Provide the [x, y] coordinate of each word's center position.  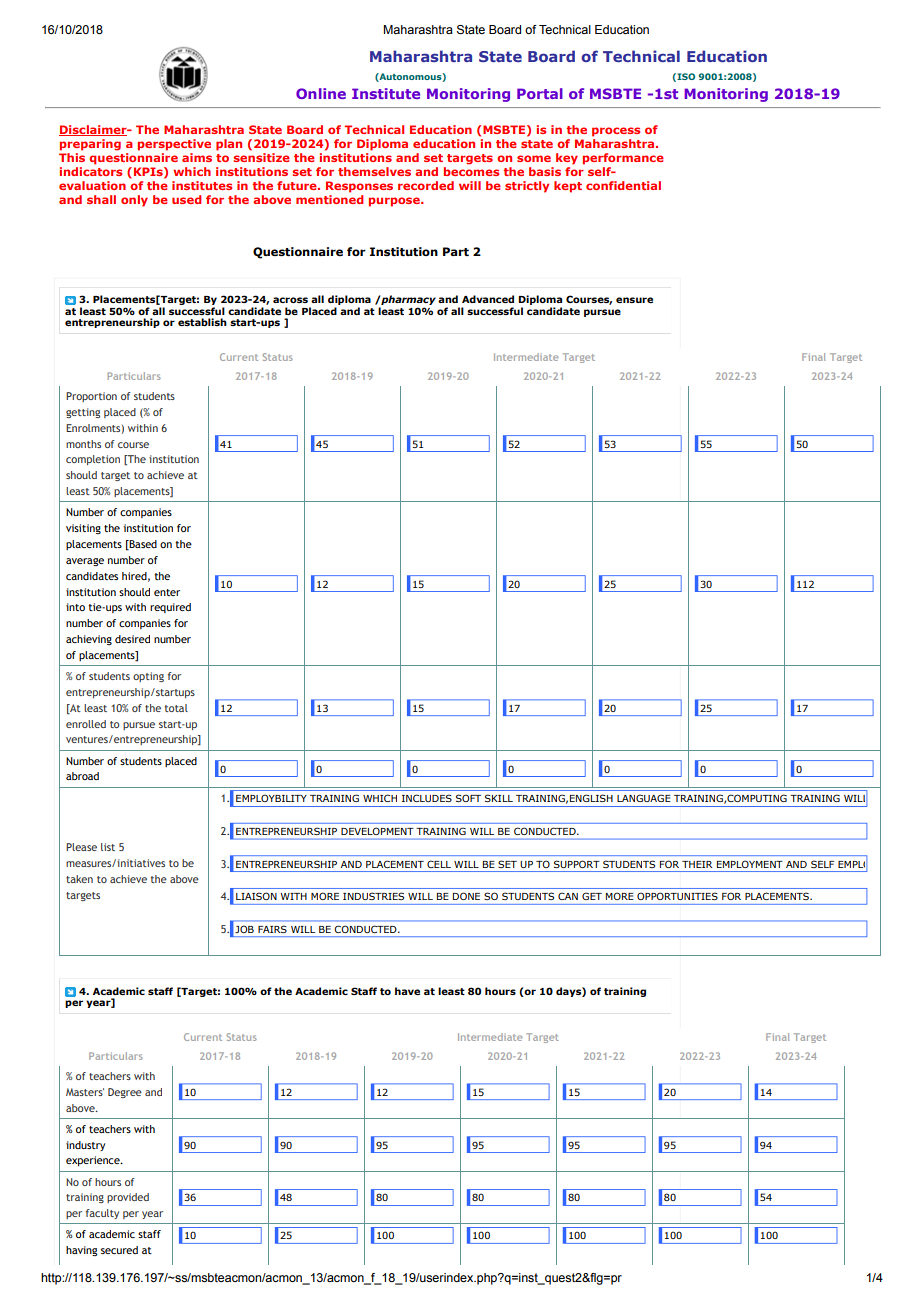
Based [142, 545]
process [616, 132]
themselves [374, 171]
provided [128, 1198]
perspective [174, 145]
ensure [634, 300]
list [108, 847]
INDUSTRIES [373, 896]
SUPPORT [576, 864]
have [407, 991]
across [290, 300]
